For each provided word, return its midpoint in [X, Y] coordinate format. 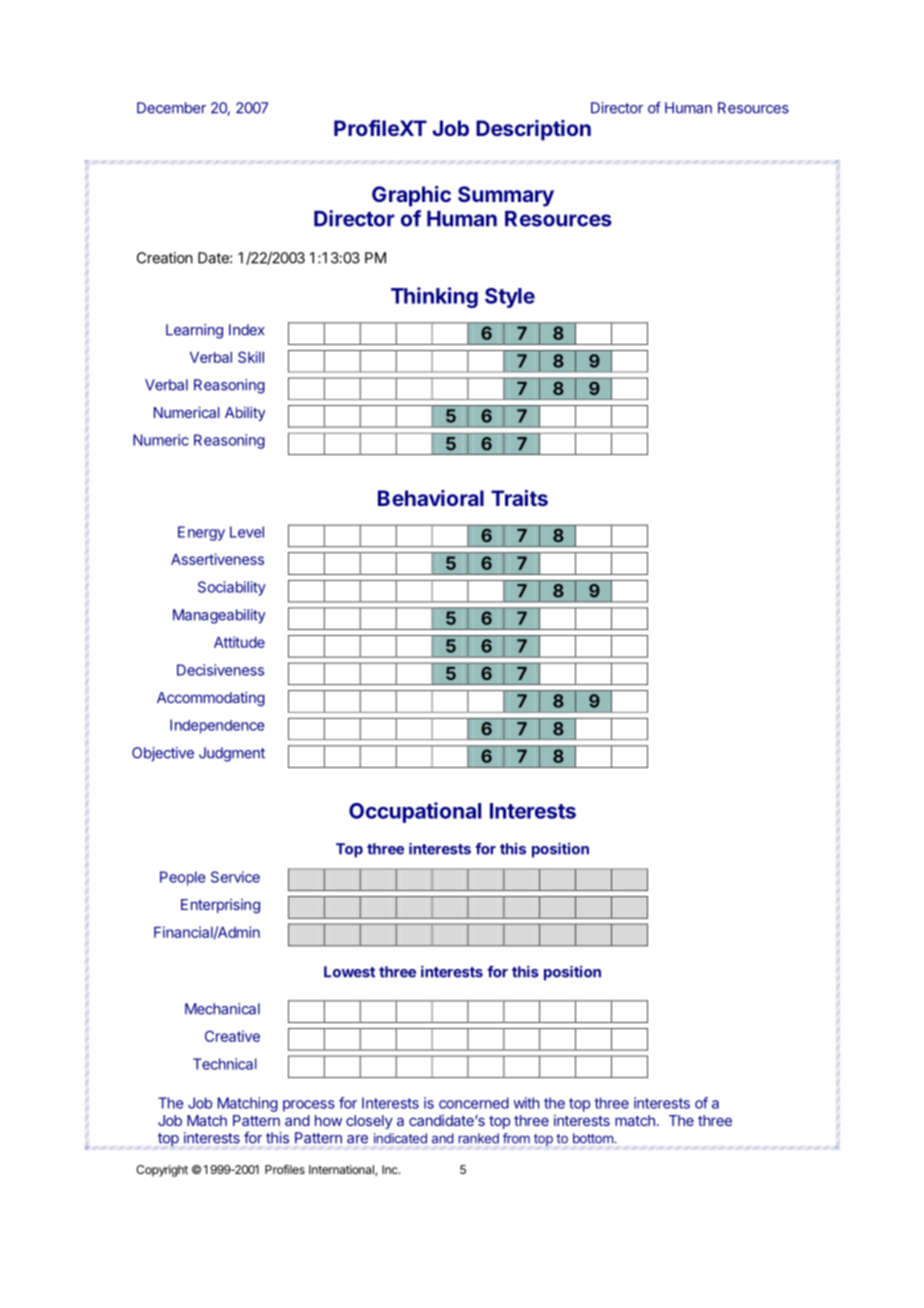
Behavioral [431, 498]
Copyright [162, 1171]
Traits [519, 498]
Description [533, 130]
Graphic [411, 196]
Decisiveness [220, 670]
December [171, 108]
